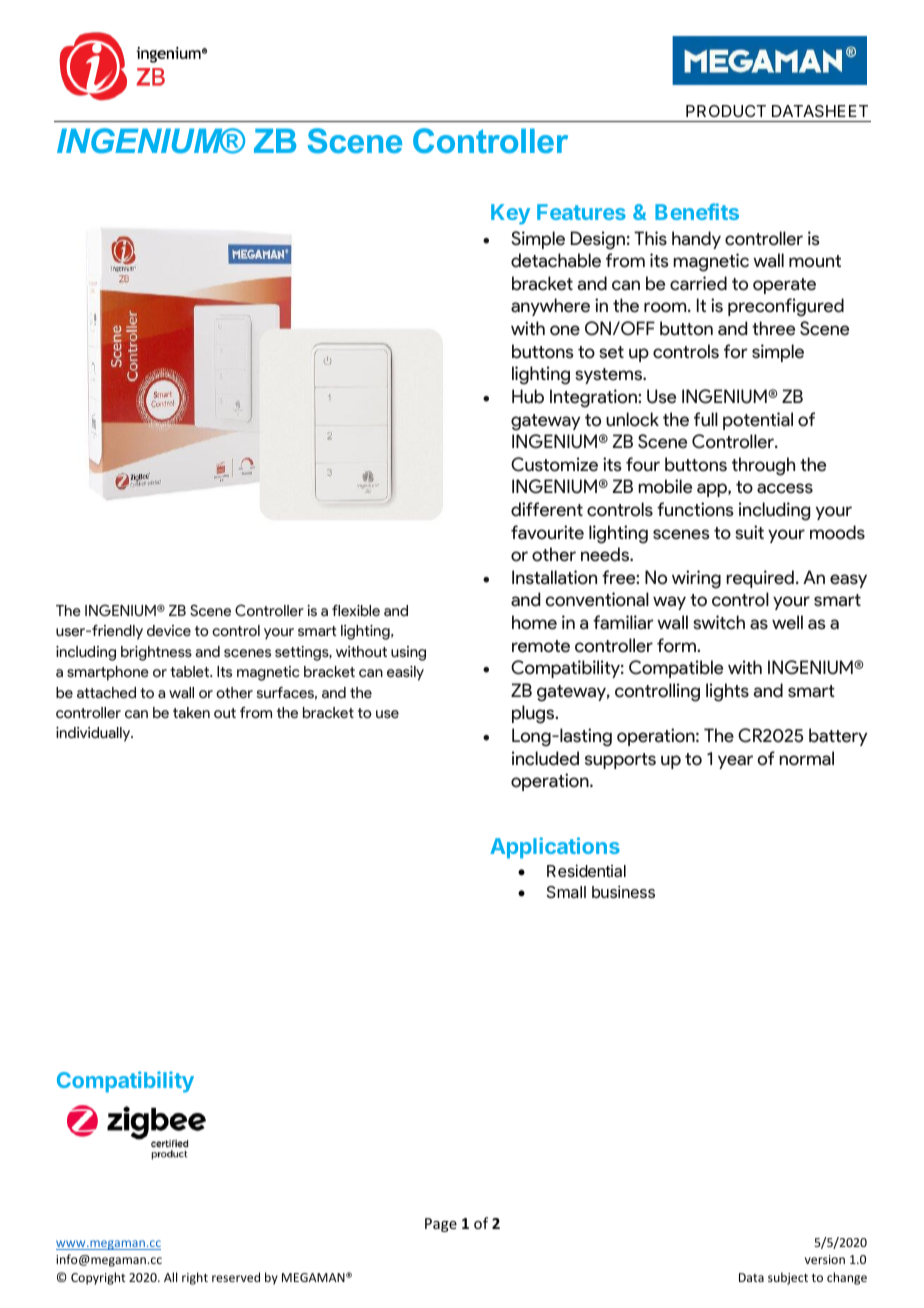 This screenshot has height=1308, width=924. What do you see at coordinates (788, 1278) in the screenshot?
I see `subject` at bounding box center [788, 1278].
